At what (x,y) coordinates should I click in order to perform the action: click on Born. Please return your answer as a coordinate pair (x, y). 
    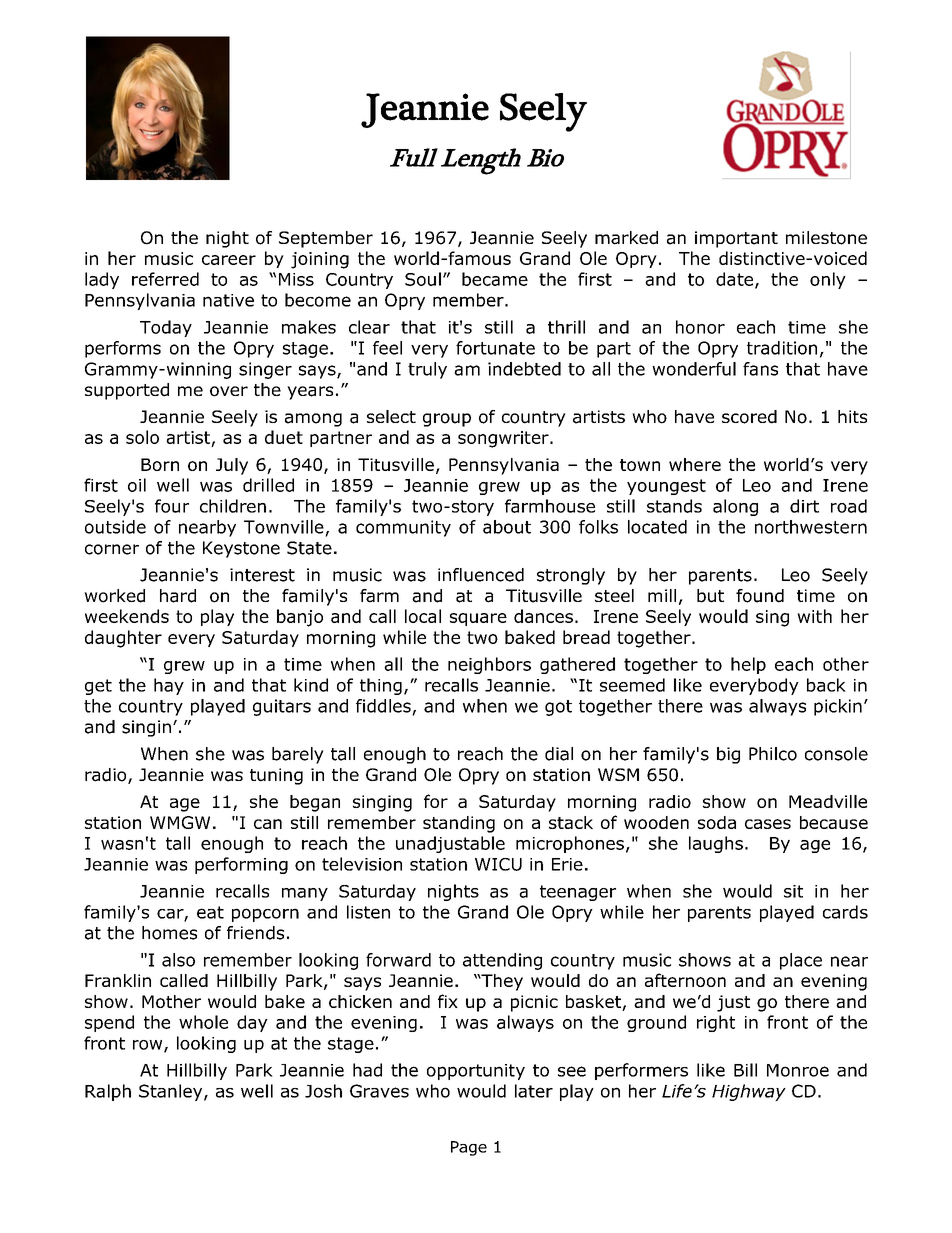
    Looking at the image, I should click on (160, 464).
